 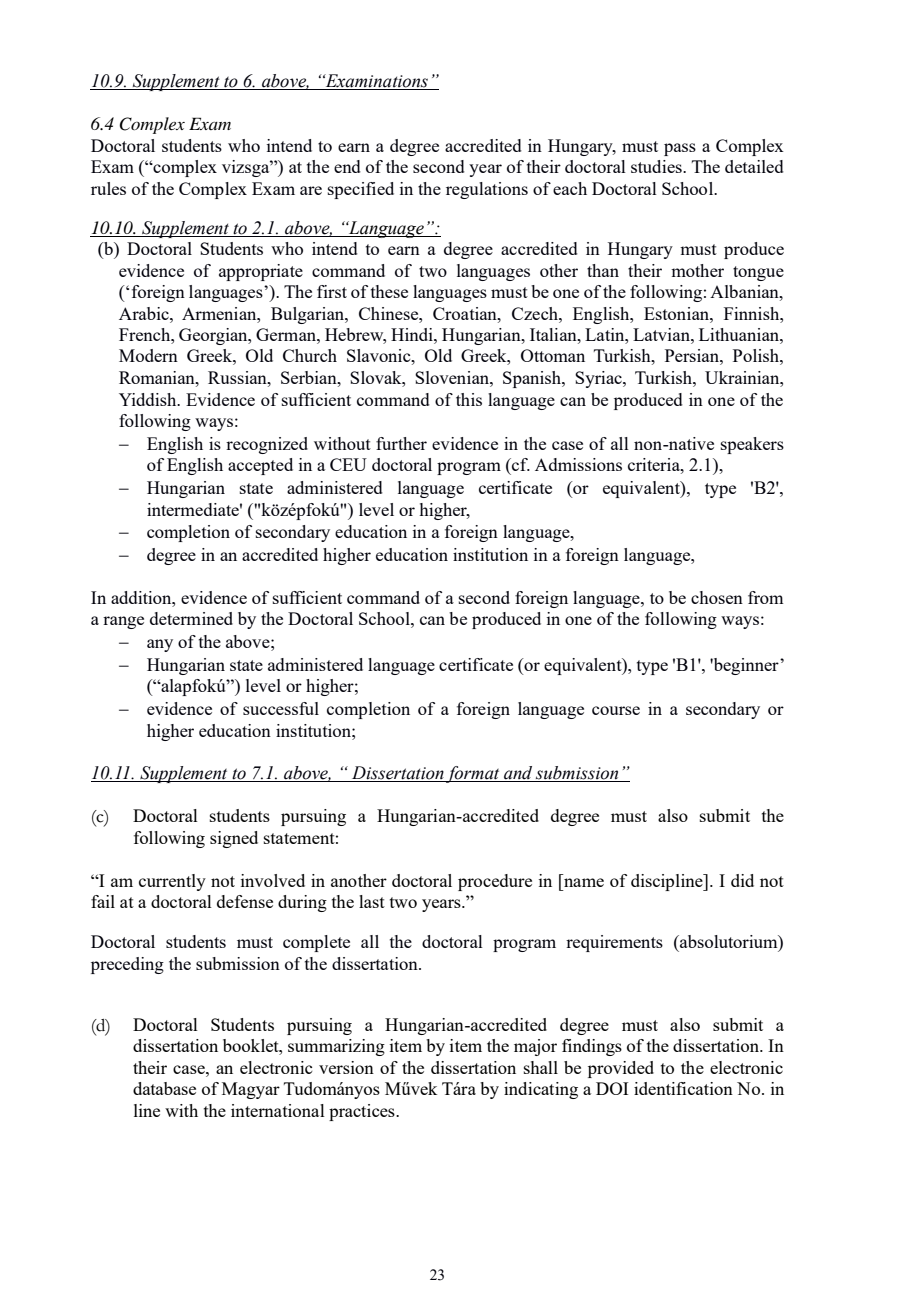 What do you see at coordinates (164, 1088) in the screenshot?
I see `database` at bounding box center [164, 1088].
